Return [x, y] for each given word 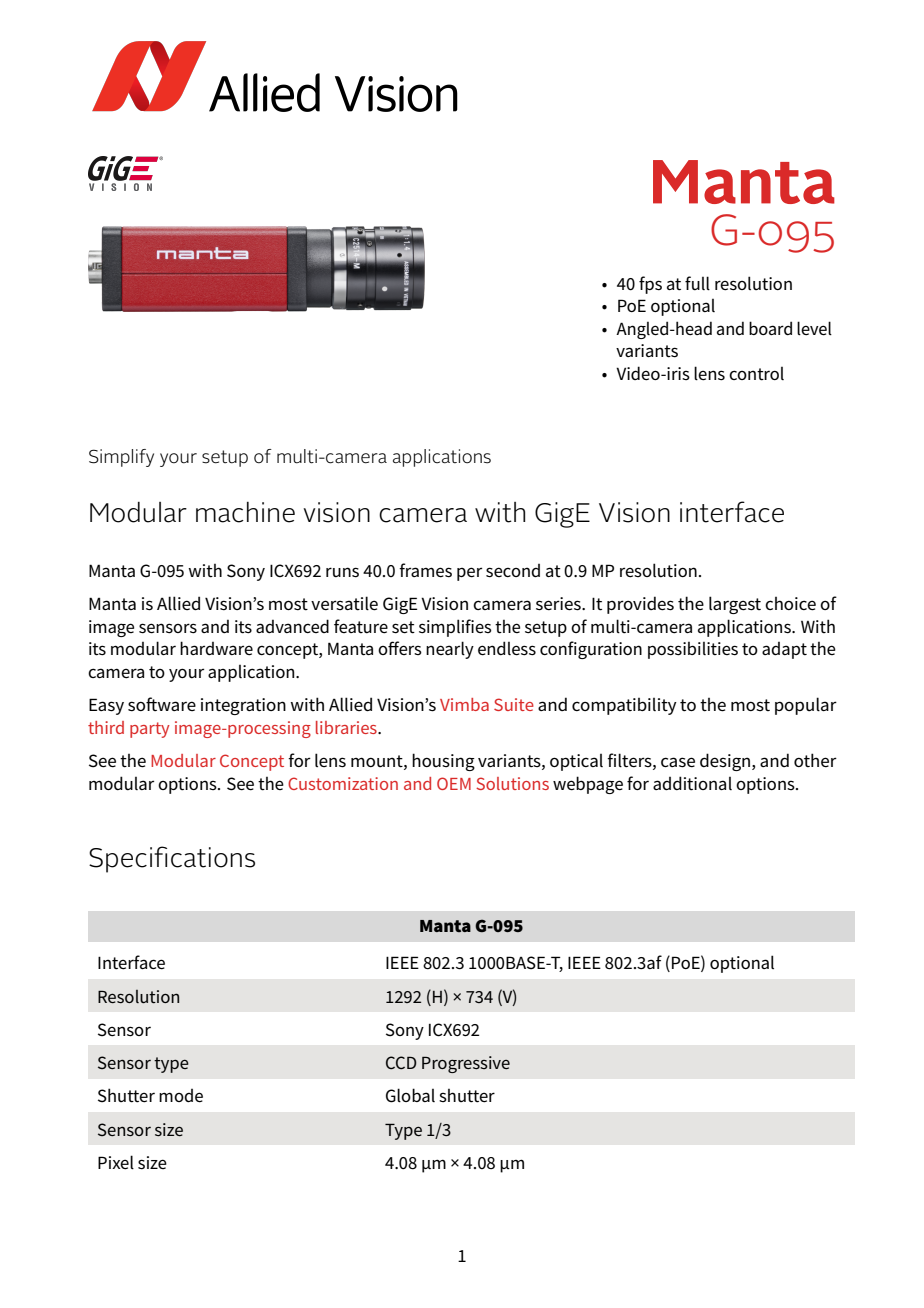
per [469, 574]
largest [735, 605]
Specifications [172, 859]
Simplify [121, 458]
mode [181, 1096]
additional [692, 783]
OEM [454, 783]
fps [650, 285]
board [770, 328]
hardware [216, 648]
